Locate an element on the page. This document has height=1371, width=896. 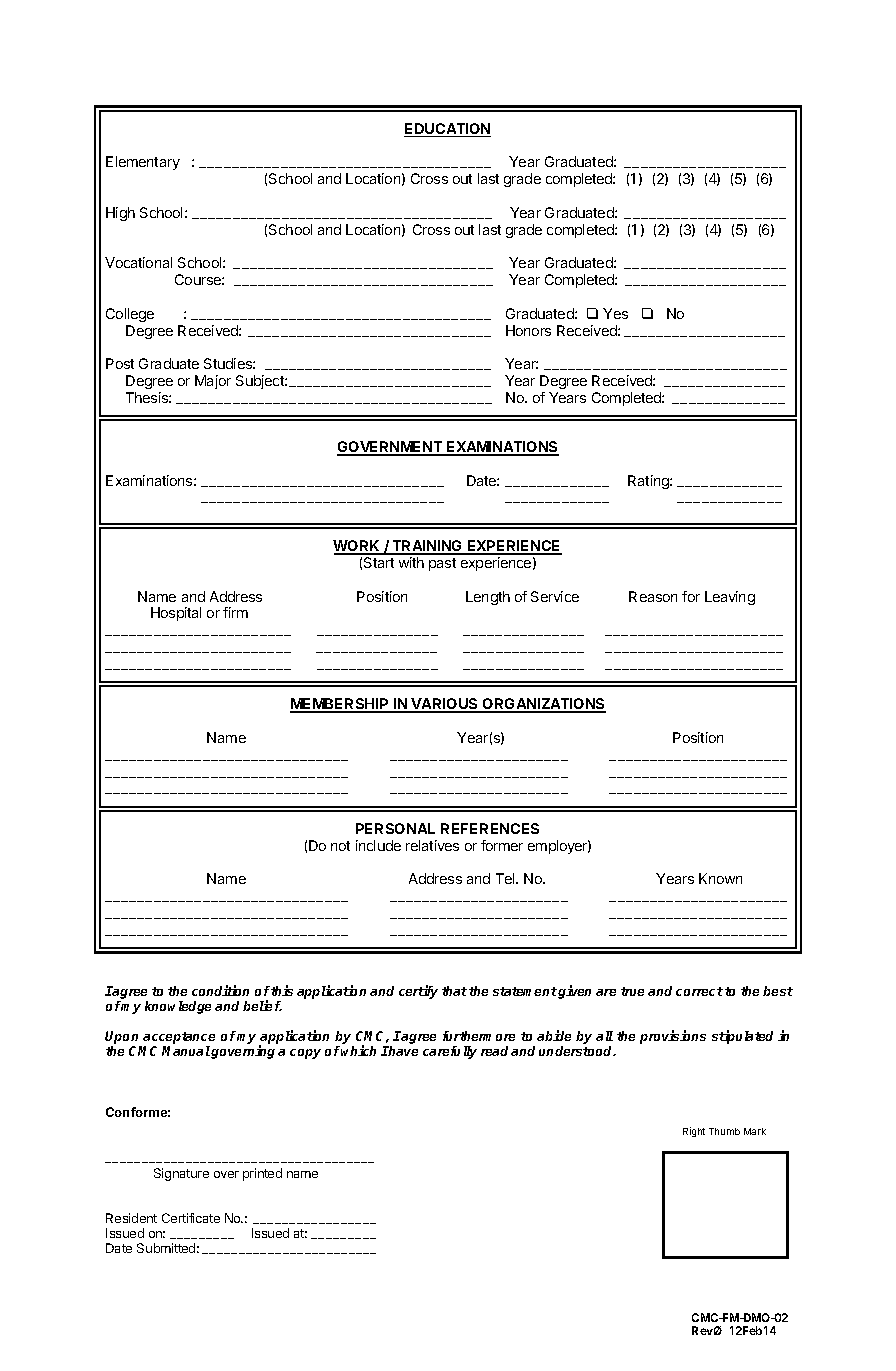
VARIOUS is located at coordinates (445, 705).
